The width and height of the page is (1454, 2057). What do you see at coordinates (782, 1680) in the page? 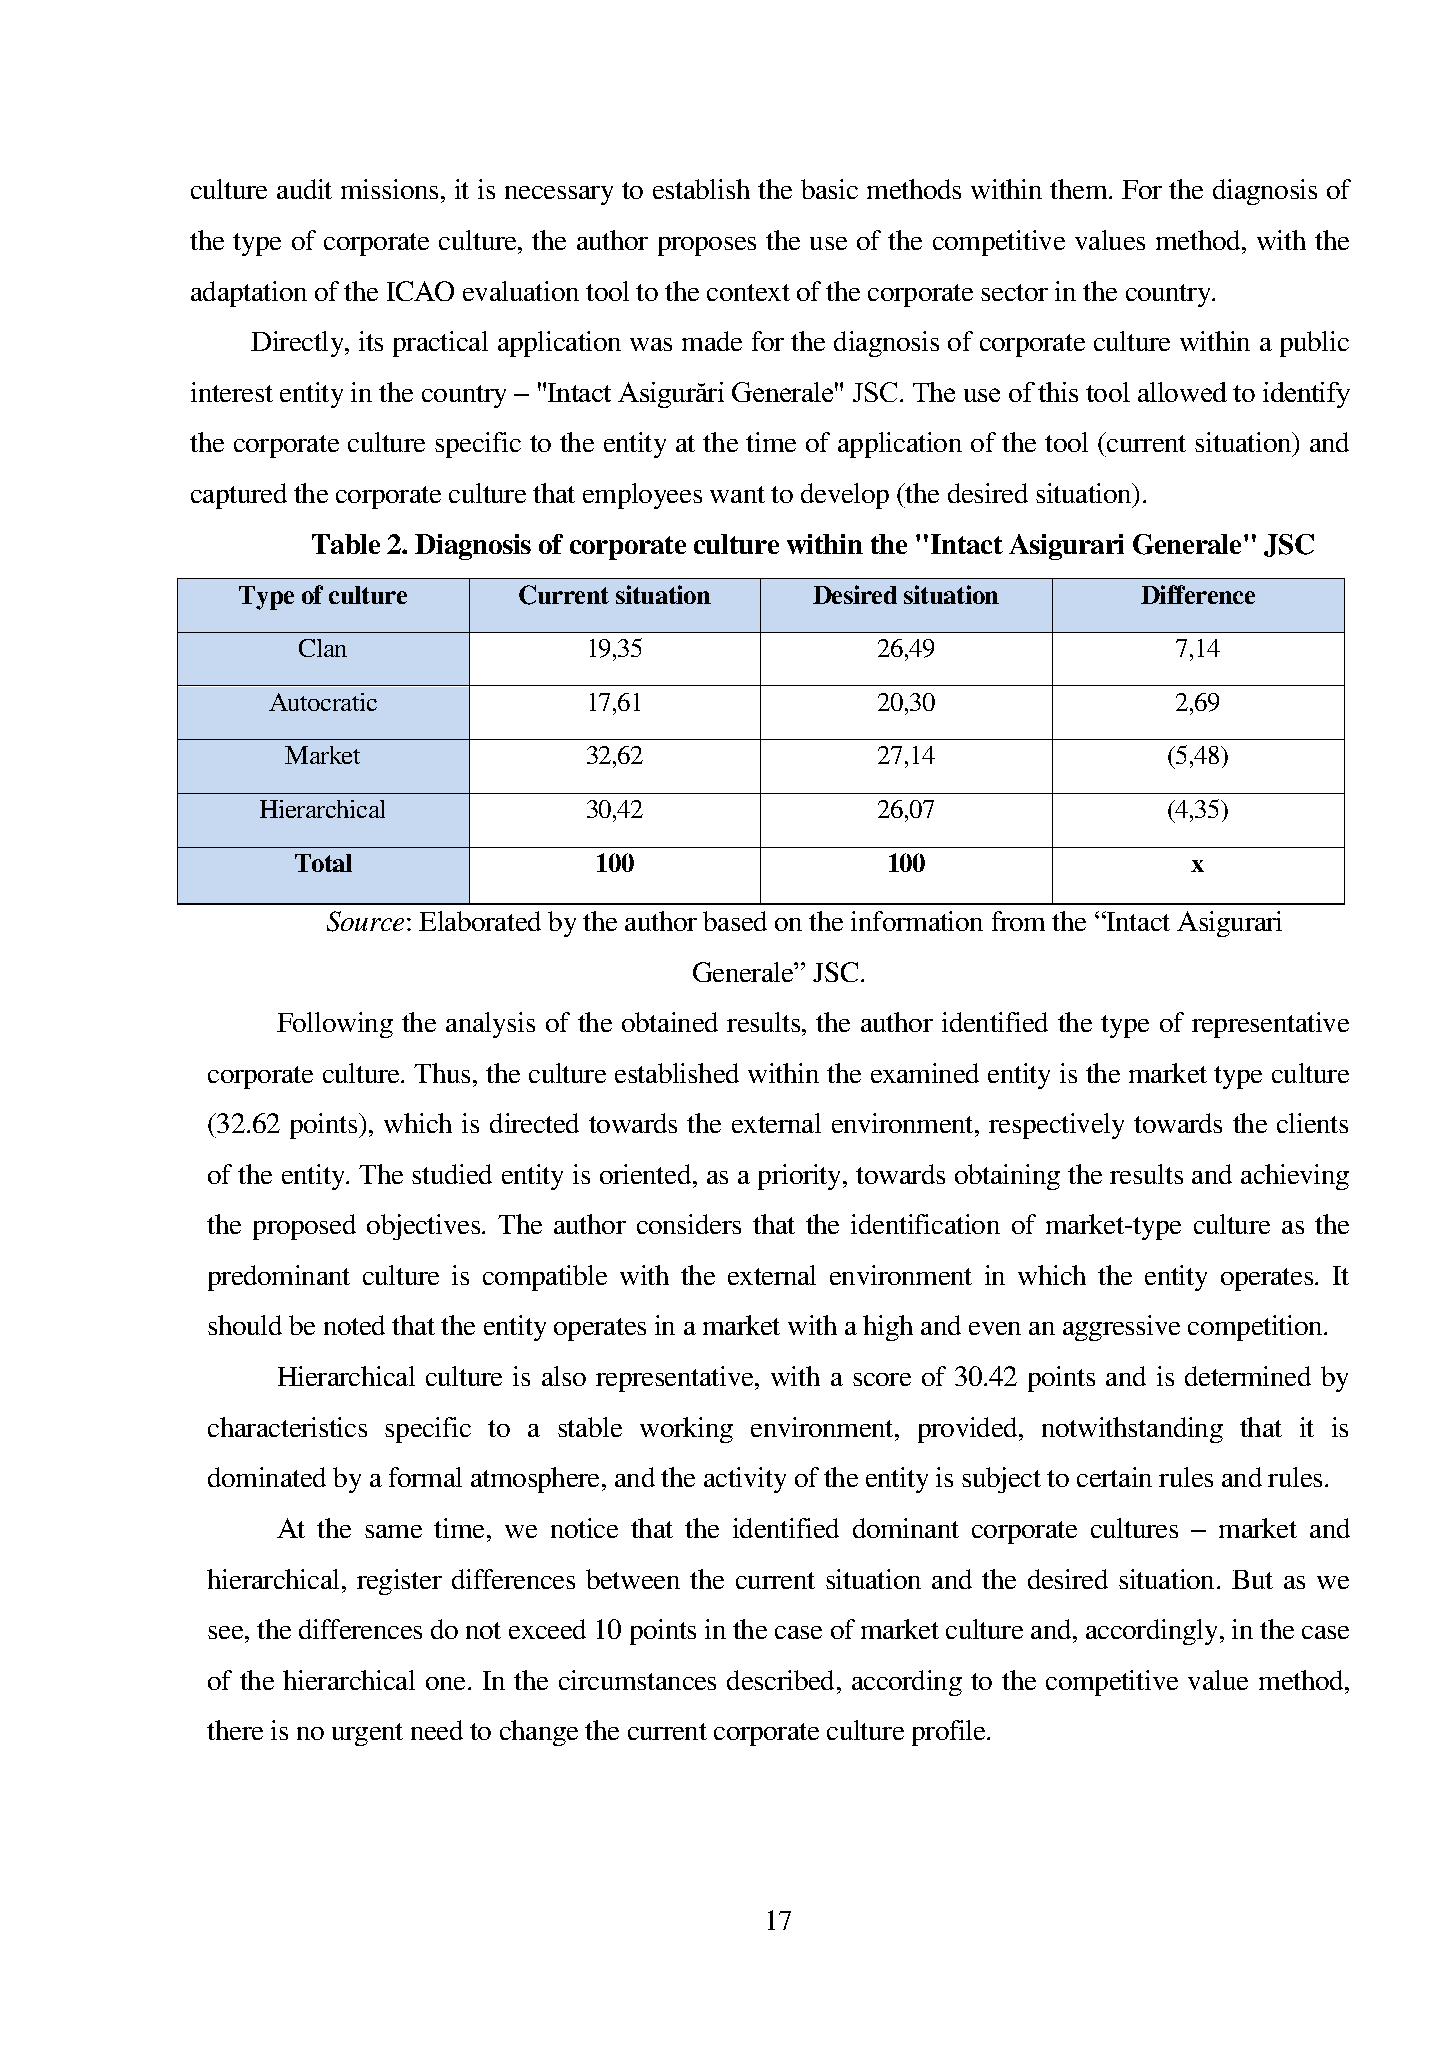
I see `described` at bounding box center [782, 1680].
